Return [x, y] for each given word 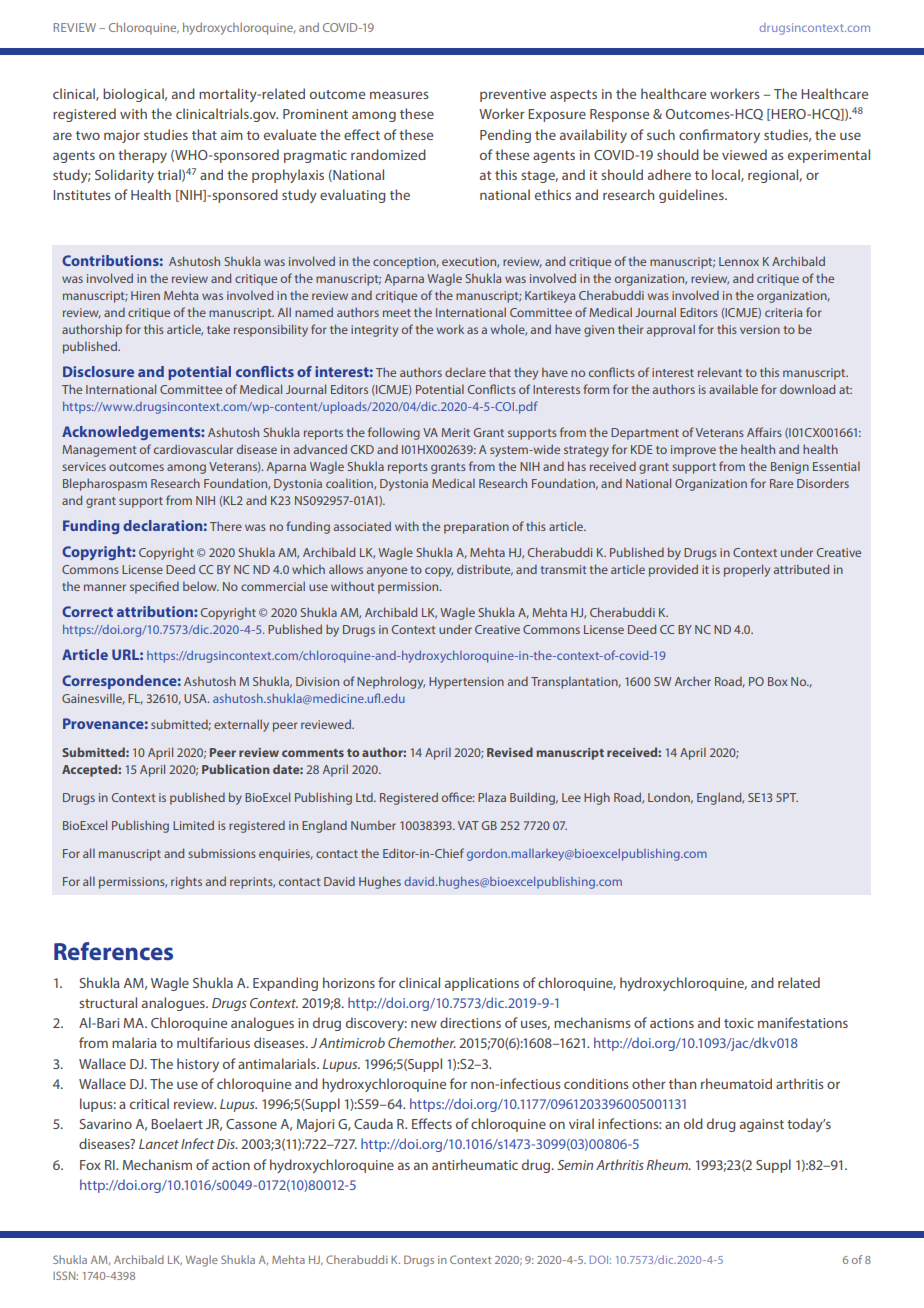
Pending [505, 136]
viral [581, 1123]
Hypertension [466, 683]
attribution [156, 611]
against [762, 1125]
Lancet [159, 1144]
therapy [142, 156]
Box [778, 681]
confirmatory [719, 136]
